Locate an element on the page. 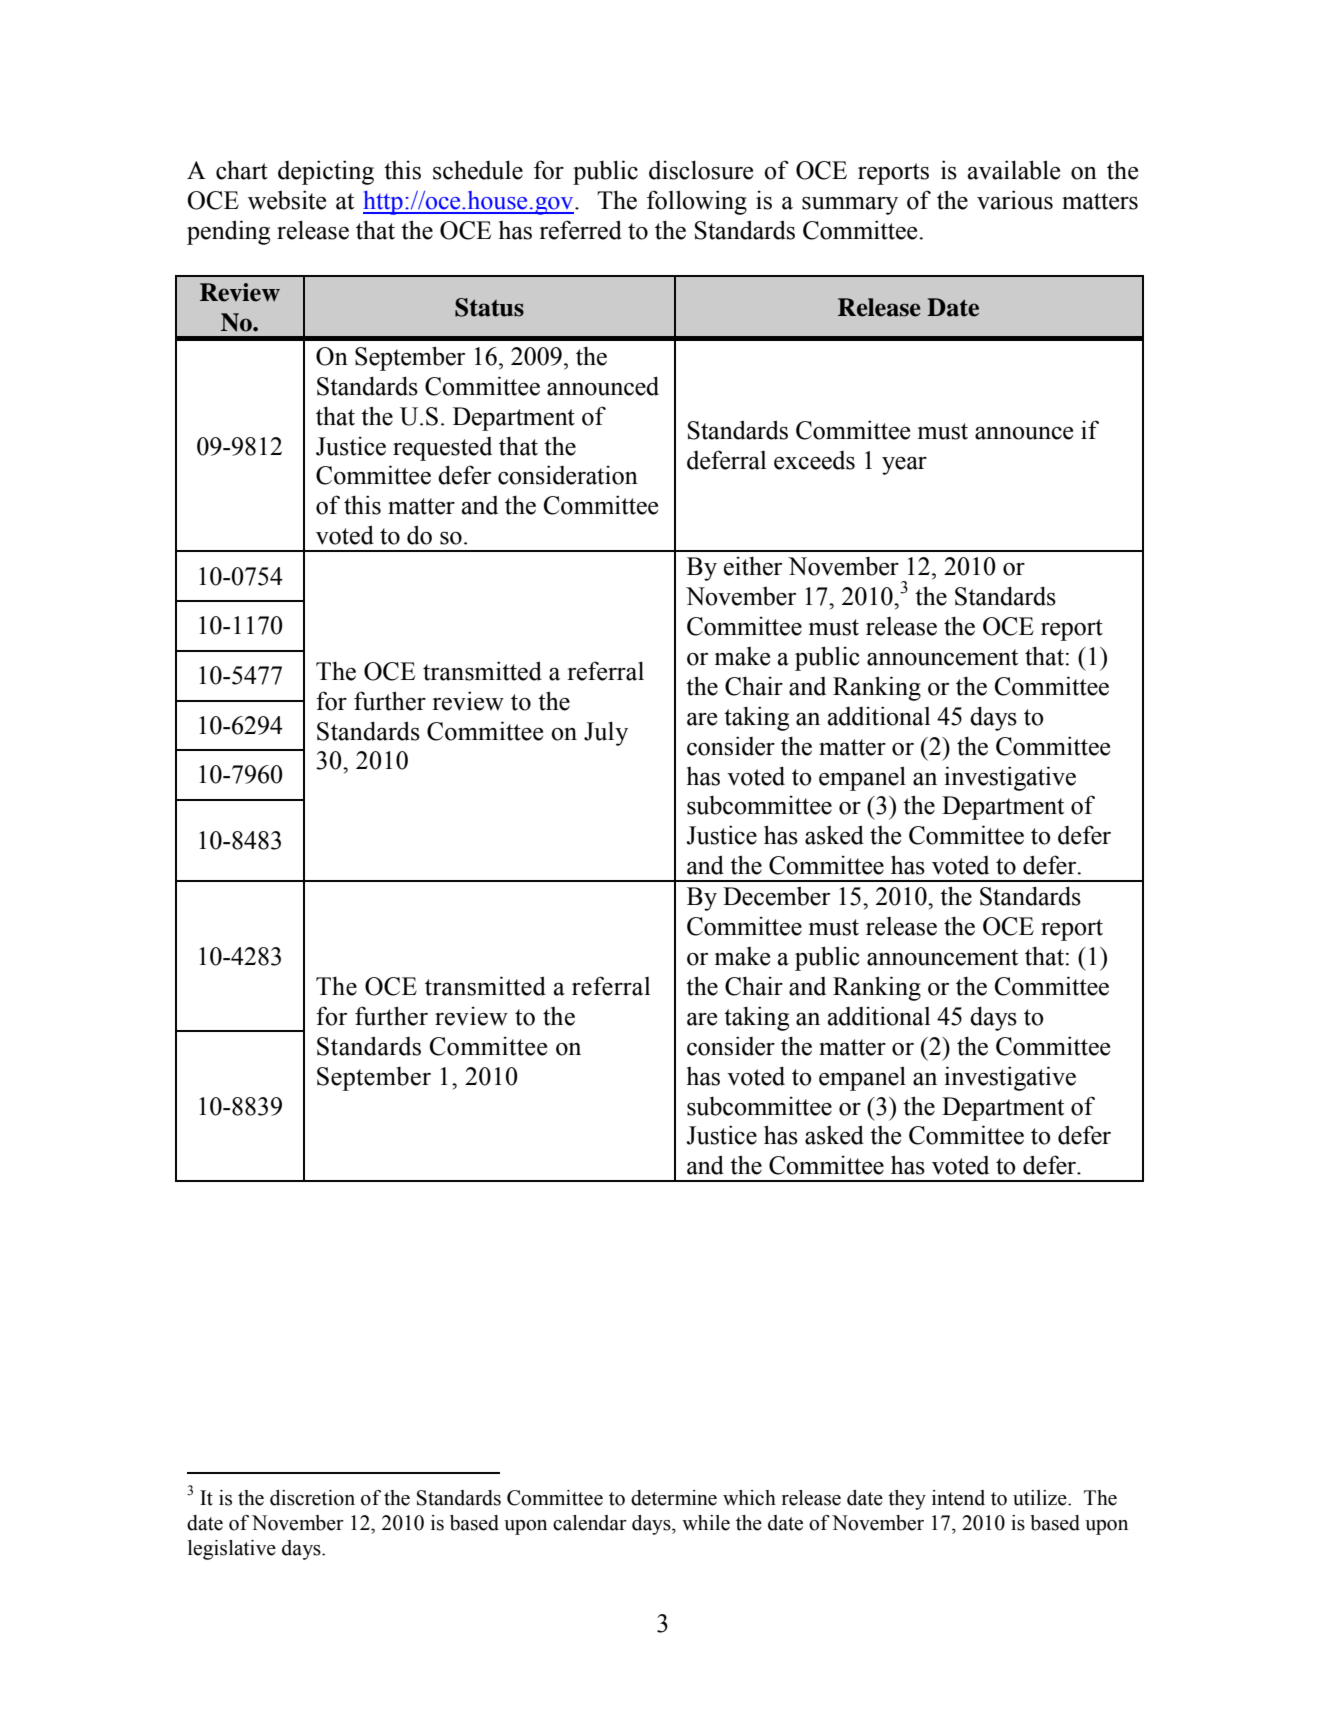  either is located at coordinates (753, 566).
